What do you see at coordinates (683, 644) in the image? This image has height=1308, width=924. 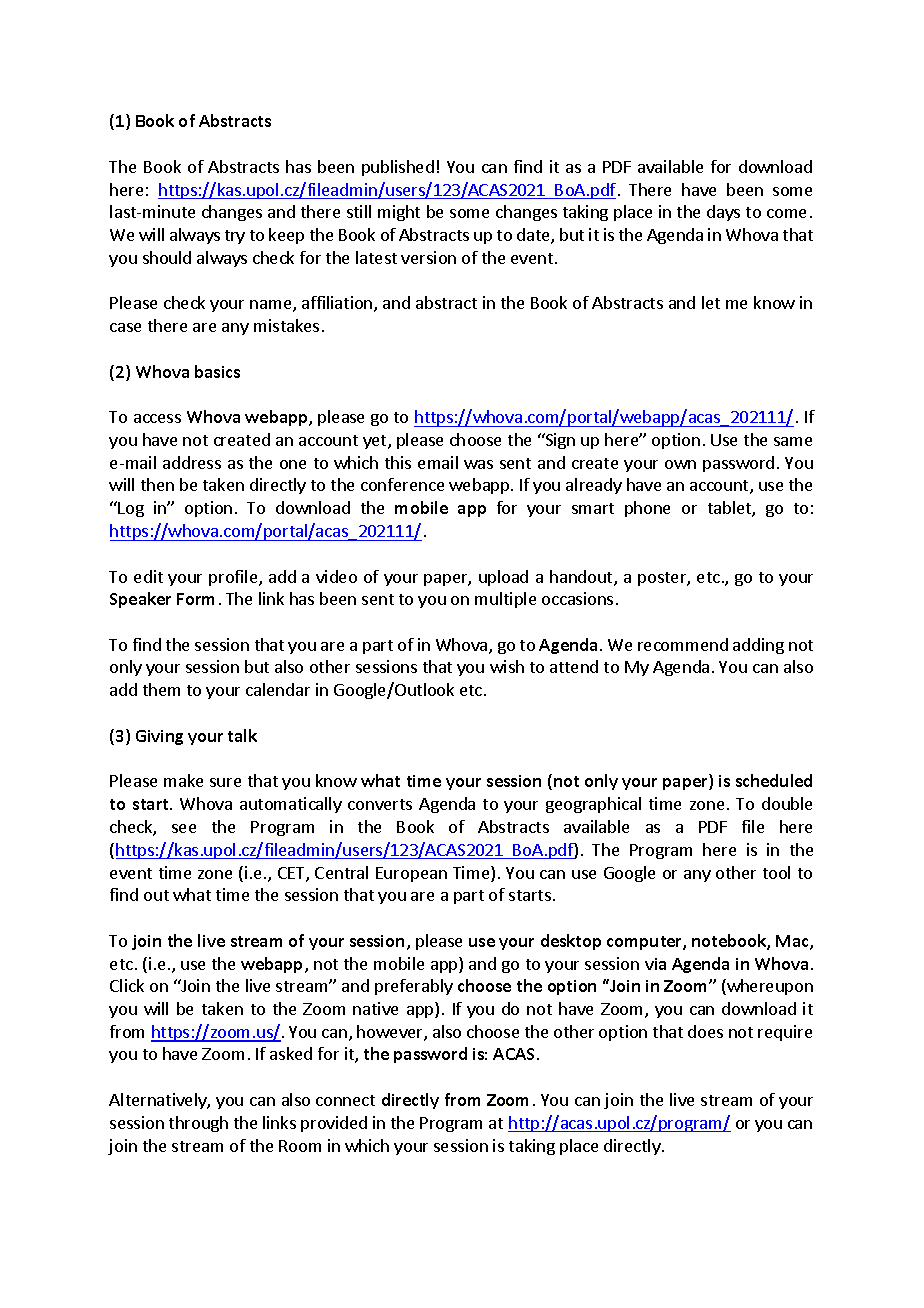 I see `recommend` at bounding box center [683, 644].
